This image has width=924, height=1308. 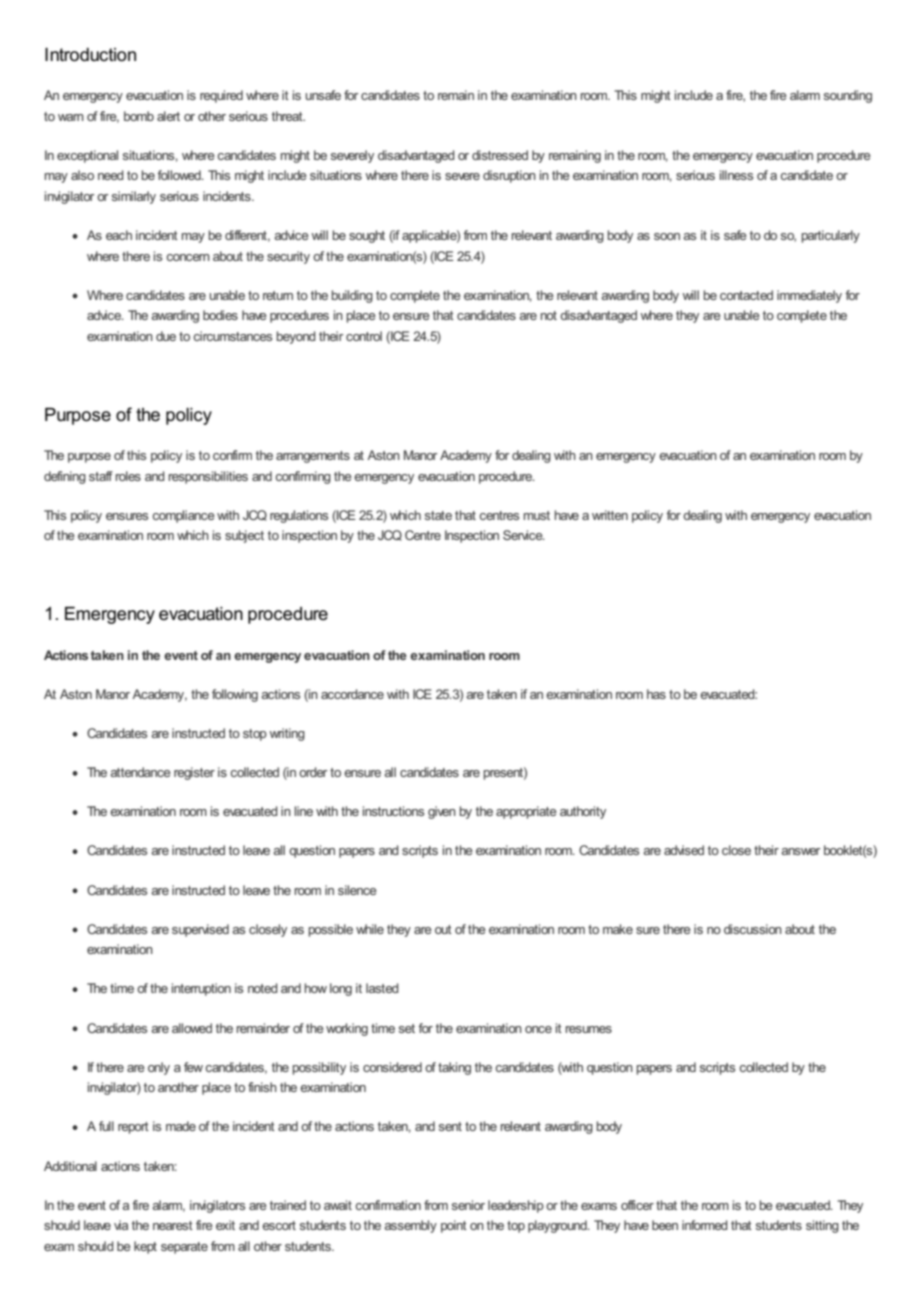 What do you see at coordinates (168, 116) in the image?
I see `alert` at bounding box center [168, 116].
